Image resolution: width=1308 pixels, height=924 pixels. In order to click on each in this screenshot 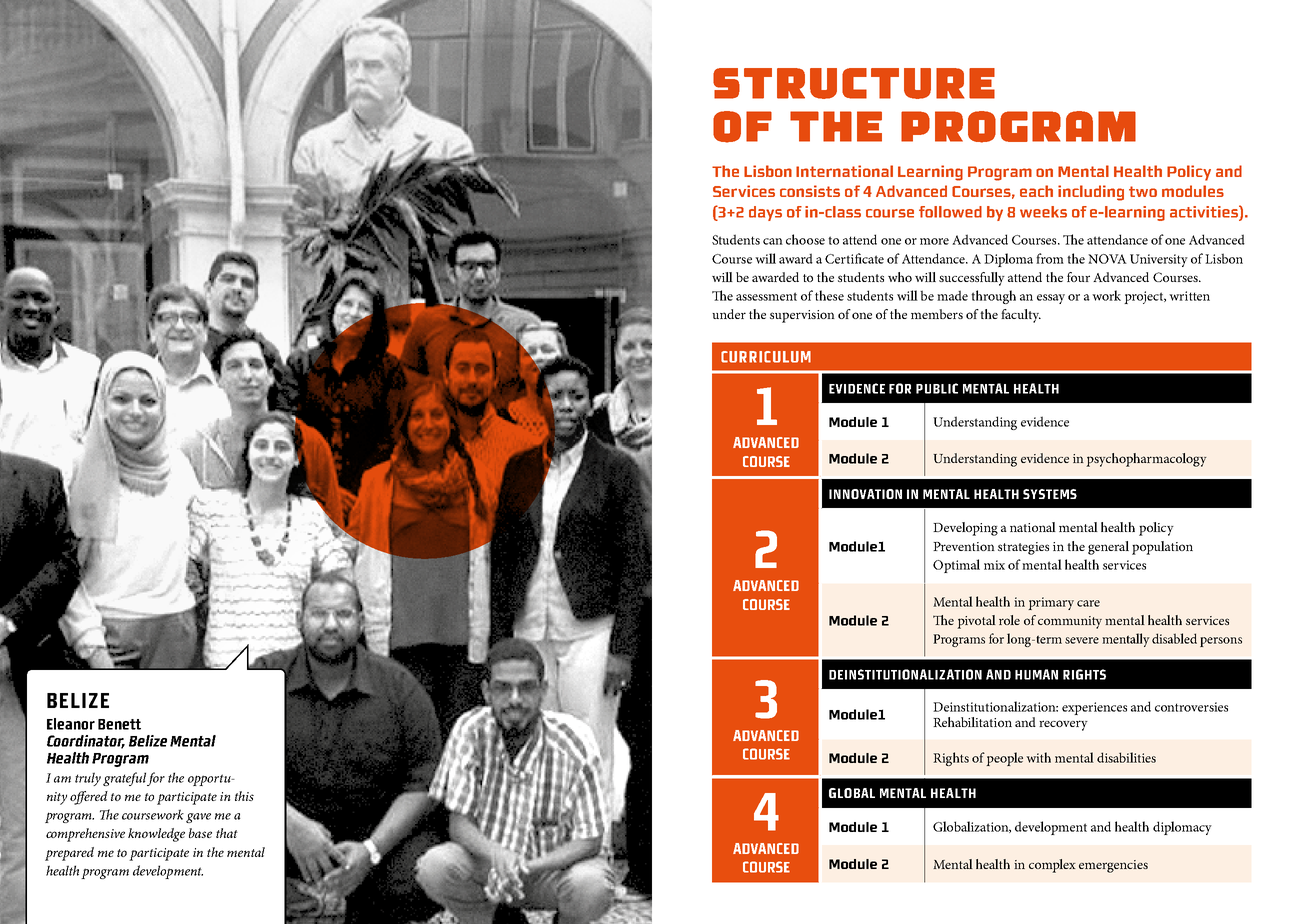, I will do `click(1036, 191)`.
